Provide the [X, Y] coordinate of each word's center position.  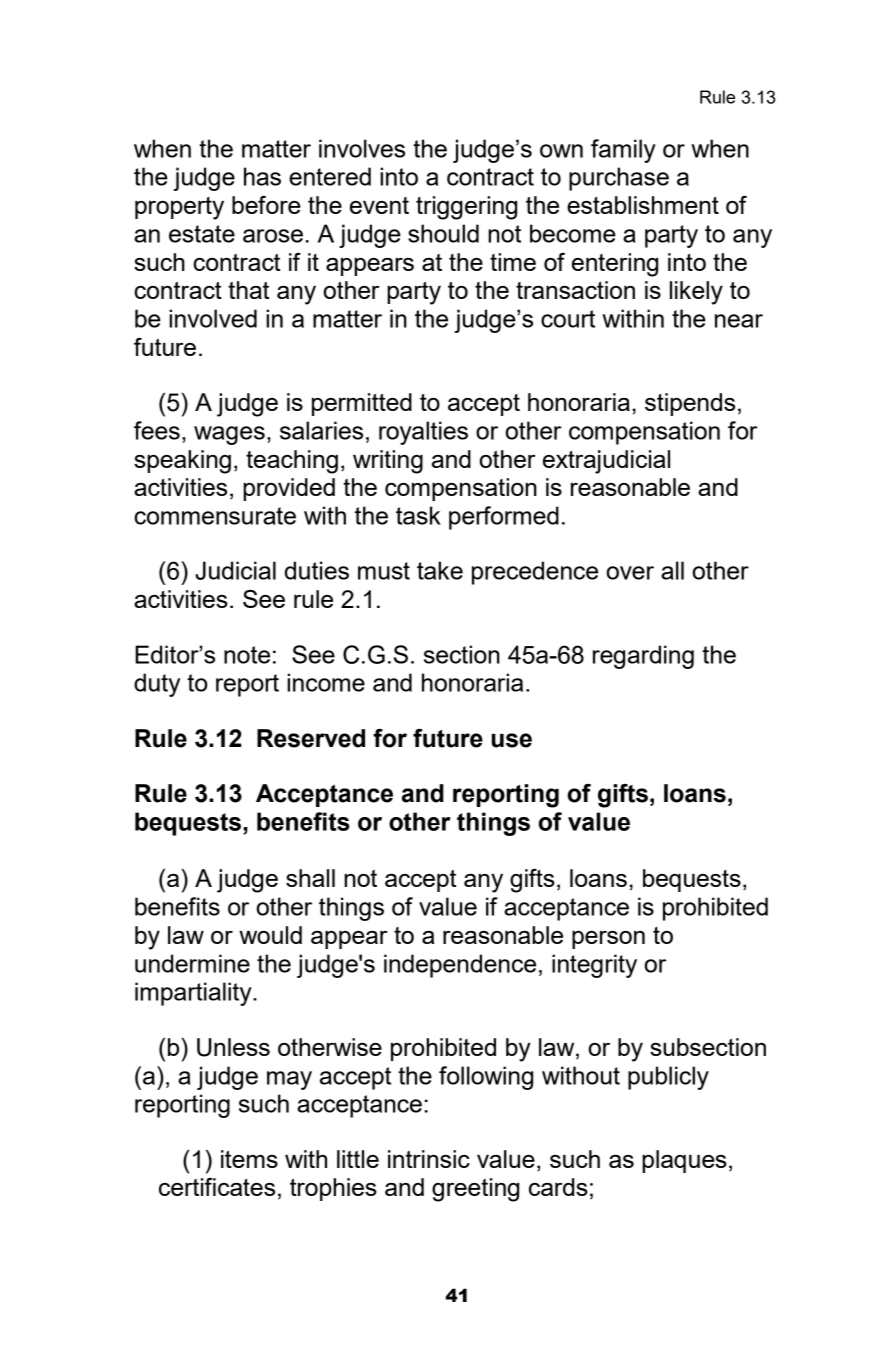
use [512, 740]
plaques [684, 1161]
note [247, 655]
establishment [643, 205]
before [266, 205]
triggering [466, 208]
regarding [643, 657]
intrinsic [429, 1159]
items [249, 1159]
